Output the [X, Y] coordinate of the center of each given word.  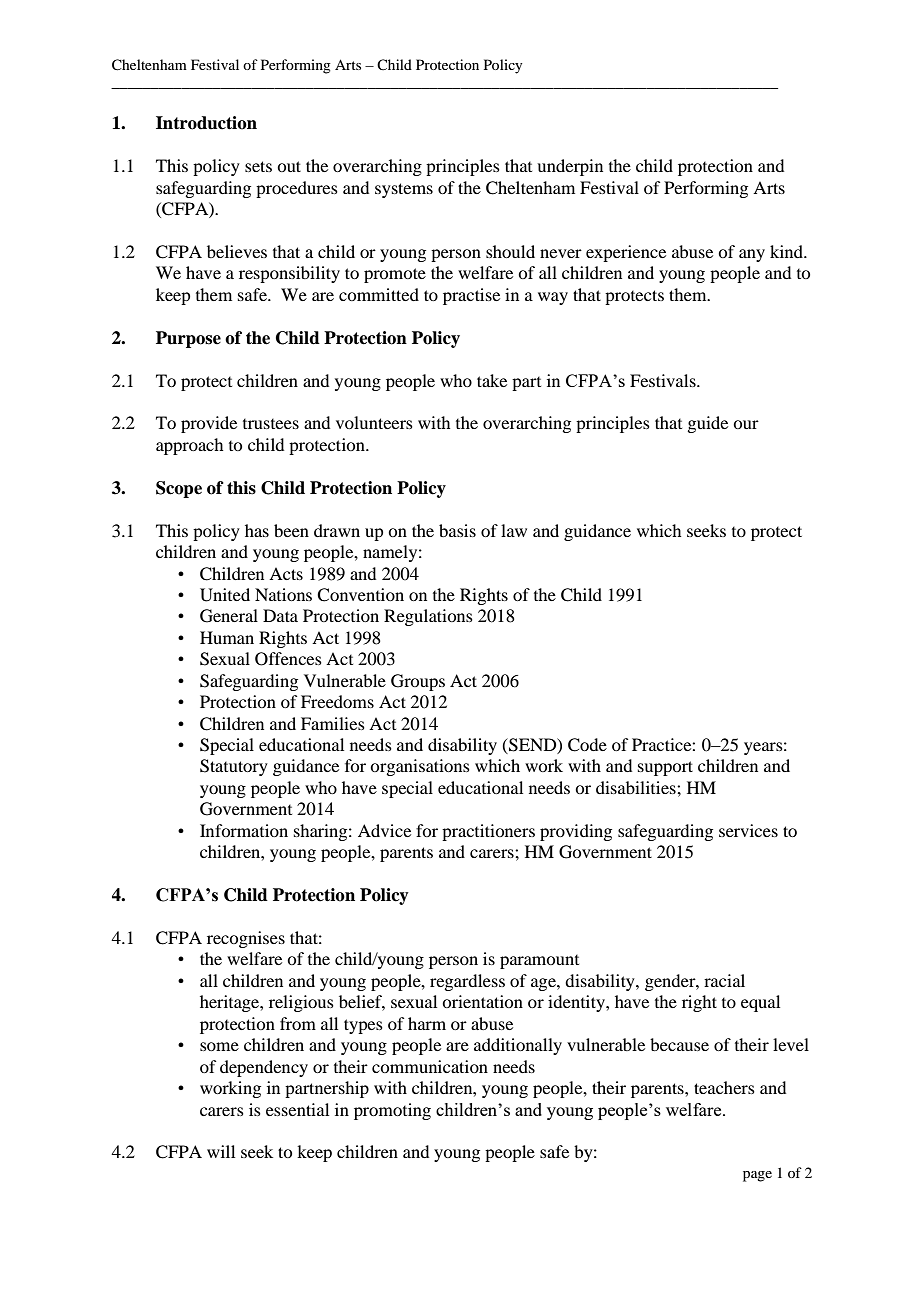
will [221, 1151]
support [665, 768]
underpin [570, 167]
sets [258, 166]
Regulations [428, 617]
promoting [392, 1111]
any [752, 255]
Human [227, 637]
